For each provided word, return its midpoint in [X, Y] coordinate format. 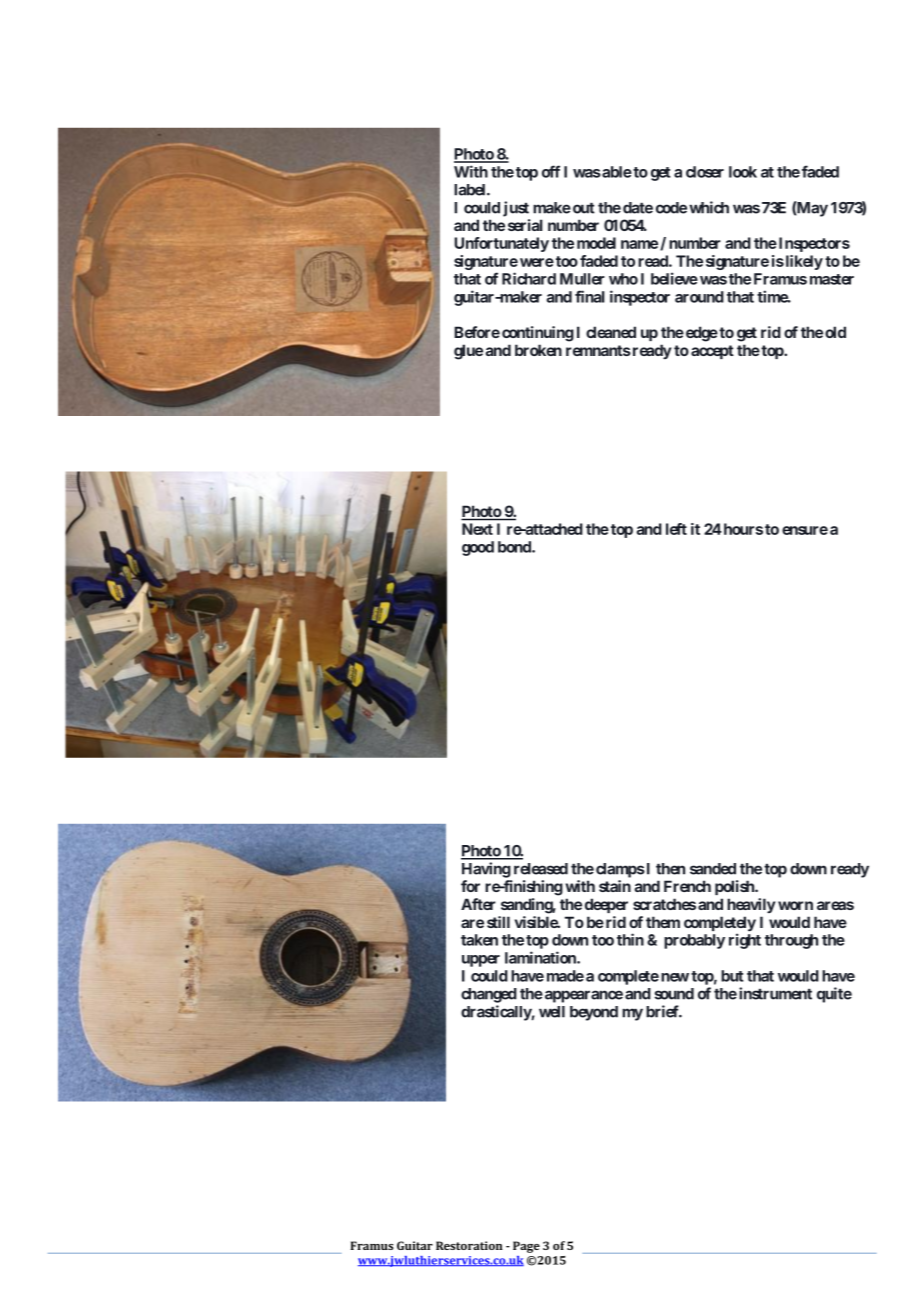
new [675, 977]
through [791, 941]
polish [735, 887]
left [676, 529]
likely [803, 262]
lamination [541, 957]
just [516, 209]
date [638, 208]
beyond [594, 1013]
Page [526, 1247]
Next [477, 529]
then [670, 869]
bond [515, 547]
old [835, 332]
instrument [775, 993]
